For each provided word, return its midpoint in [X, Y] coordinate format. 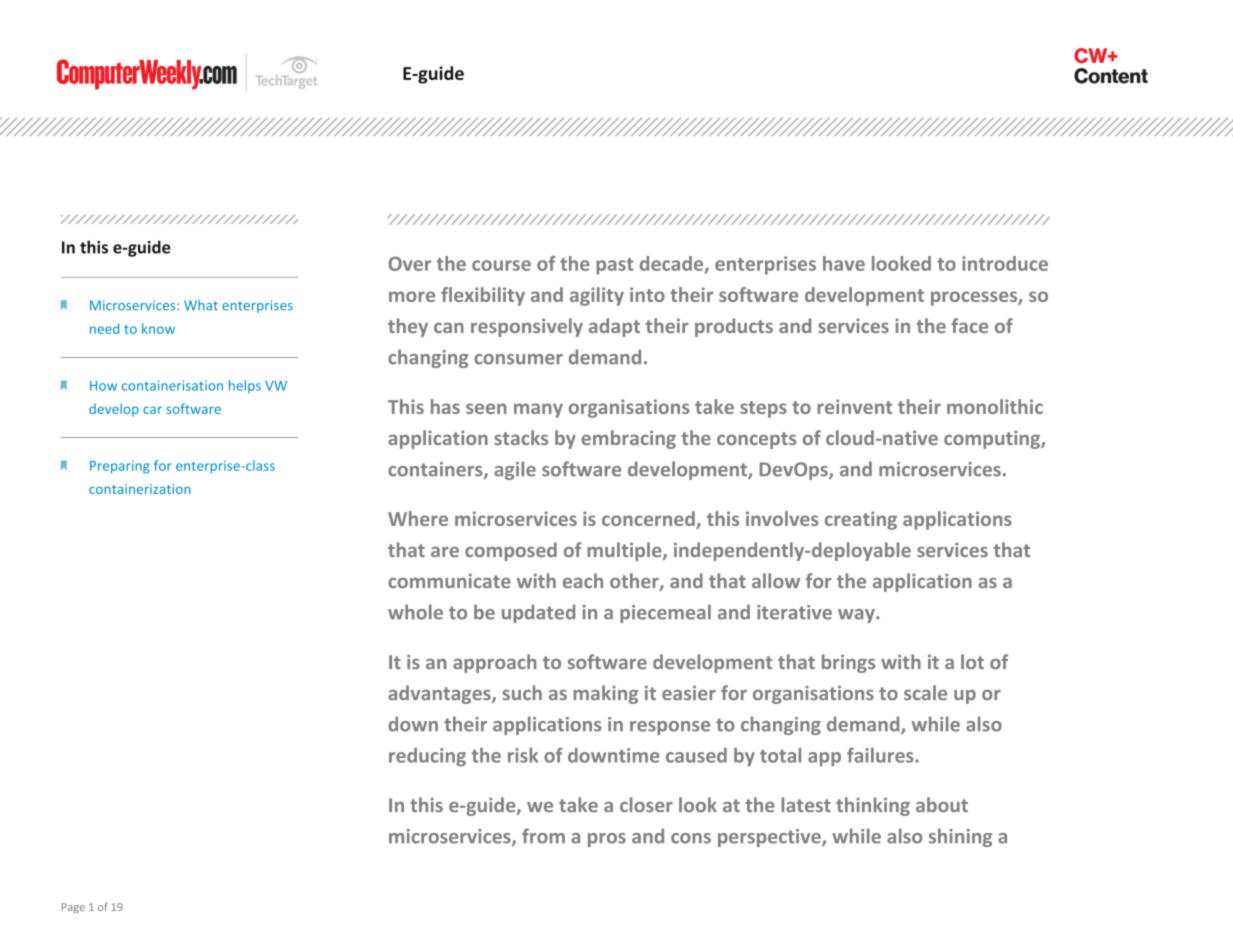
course [501, 265]
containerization [140, 489]
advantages [440, 694]
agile [515, 470]
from [543, 836]
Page [73, 908]
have [844, 263]
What [201, 305]
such [522, 692]
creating [861, 520]
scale [925, 692]
